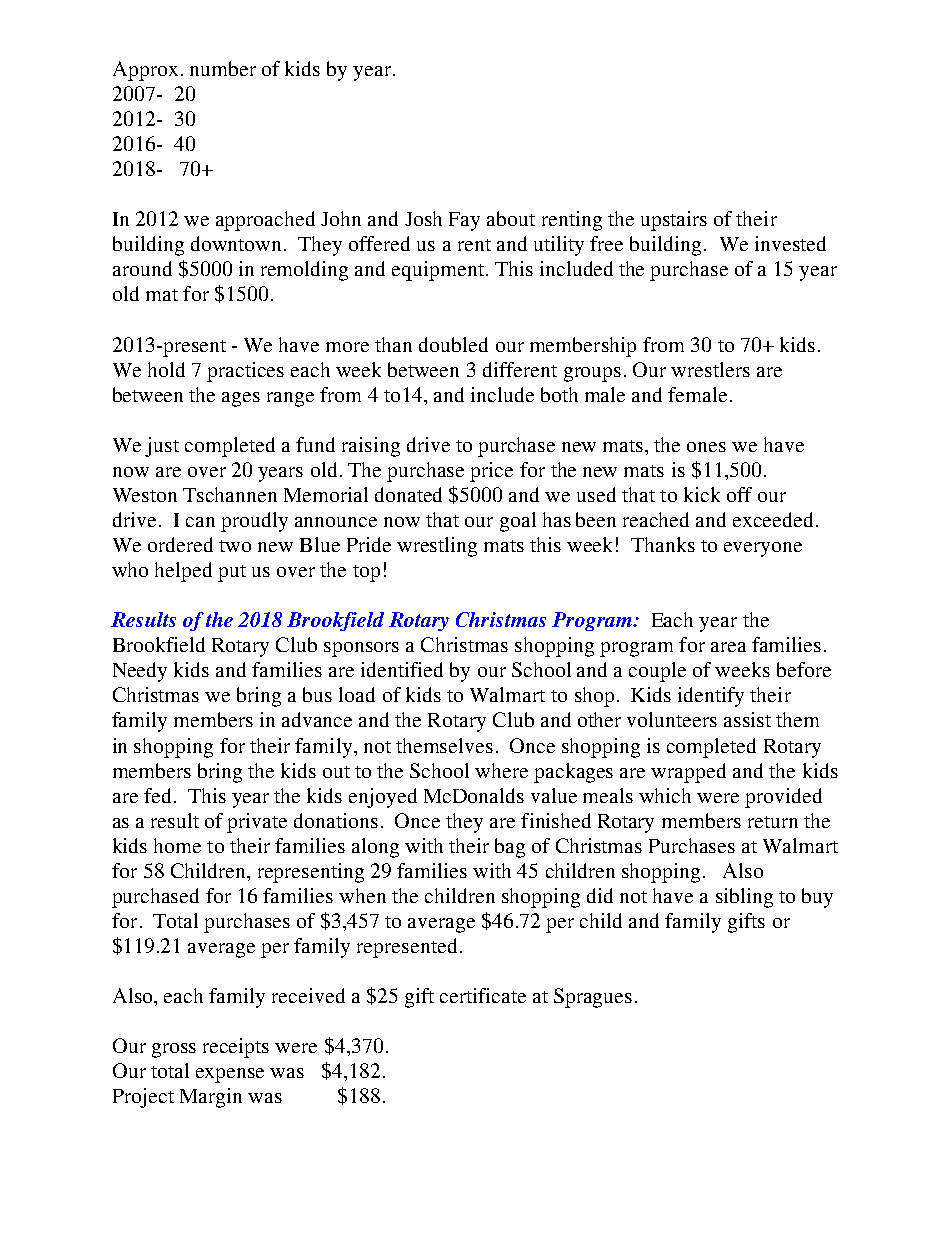 This screenshot has width=952, height=1233. What do you see at coordinates (674, 221) in the screenshot?
I see `upstairs` at bounding box center [674, 221].
